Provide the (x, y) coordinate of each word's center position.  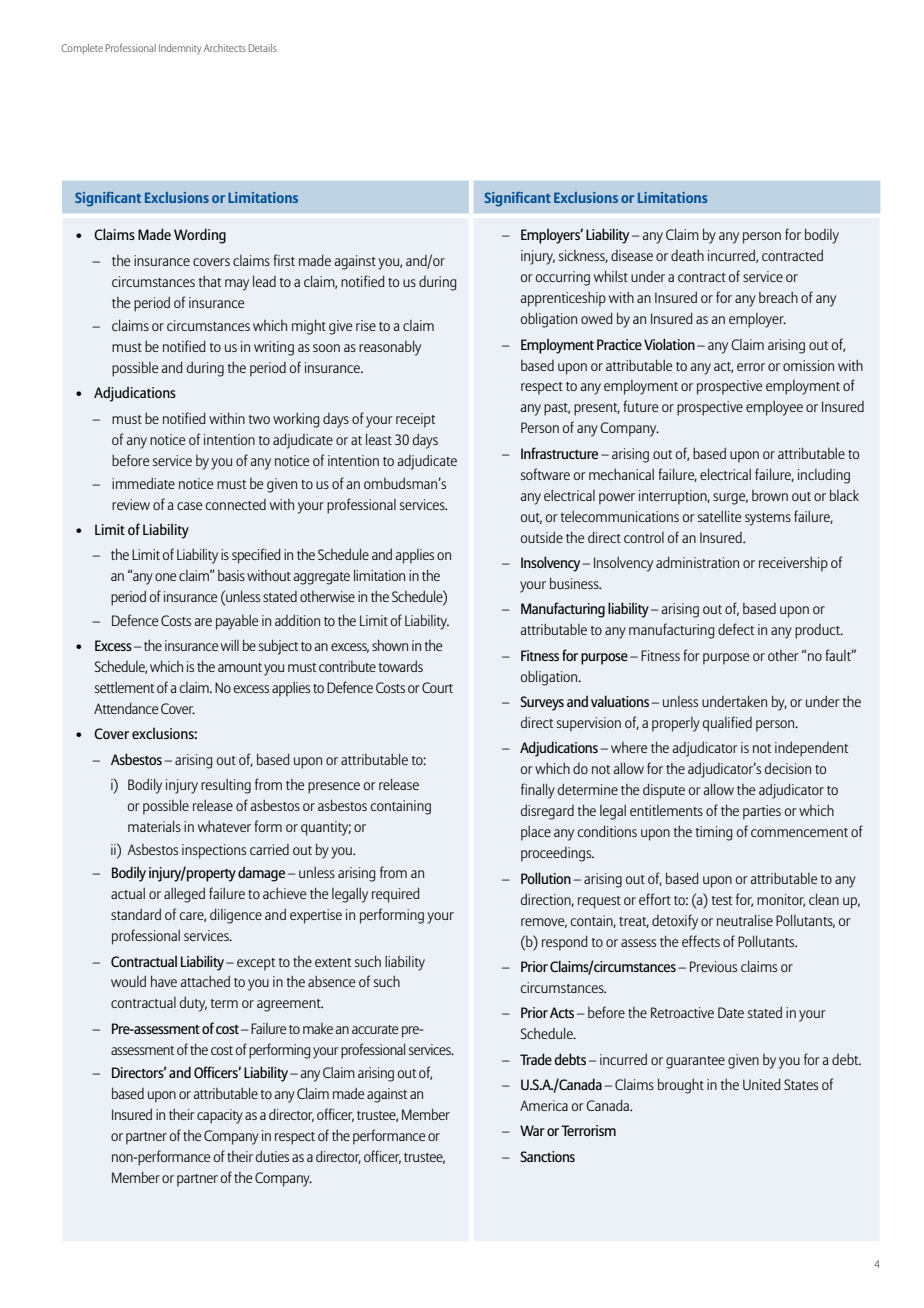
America (544, 1105)
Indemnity (180, 49)
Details (263, 48)
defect (736, 629)
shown (390, 645)
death (687, 255)
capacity (220, 1116)
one (165, 577)
